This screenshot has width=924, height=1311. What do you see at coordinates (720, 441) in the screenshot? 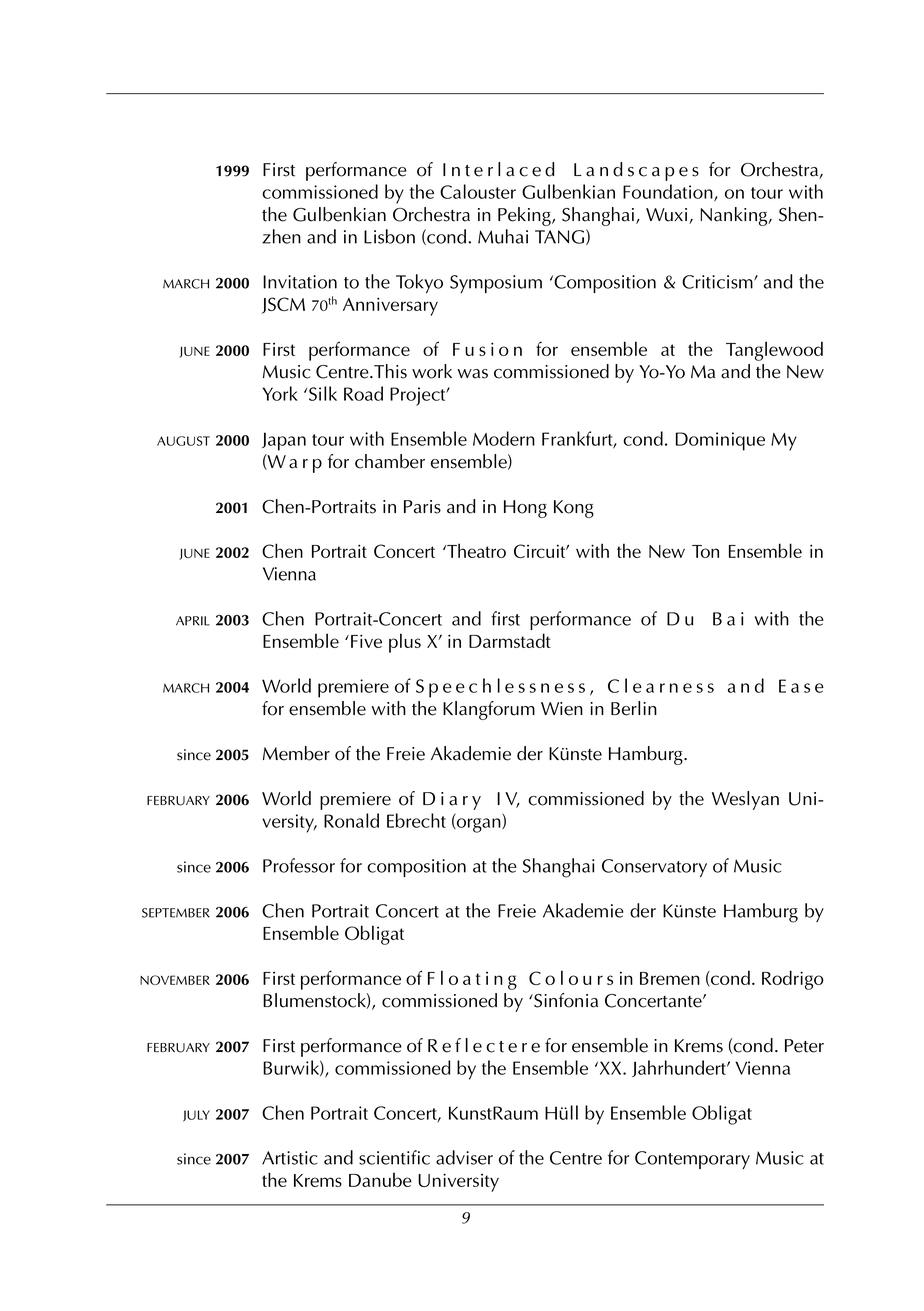
I see `Dominique` at bounding box center [720, 441].
